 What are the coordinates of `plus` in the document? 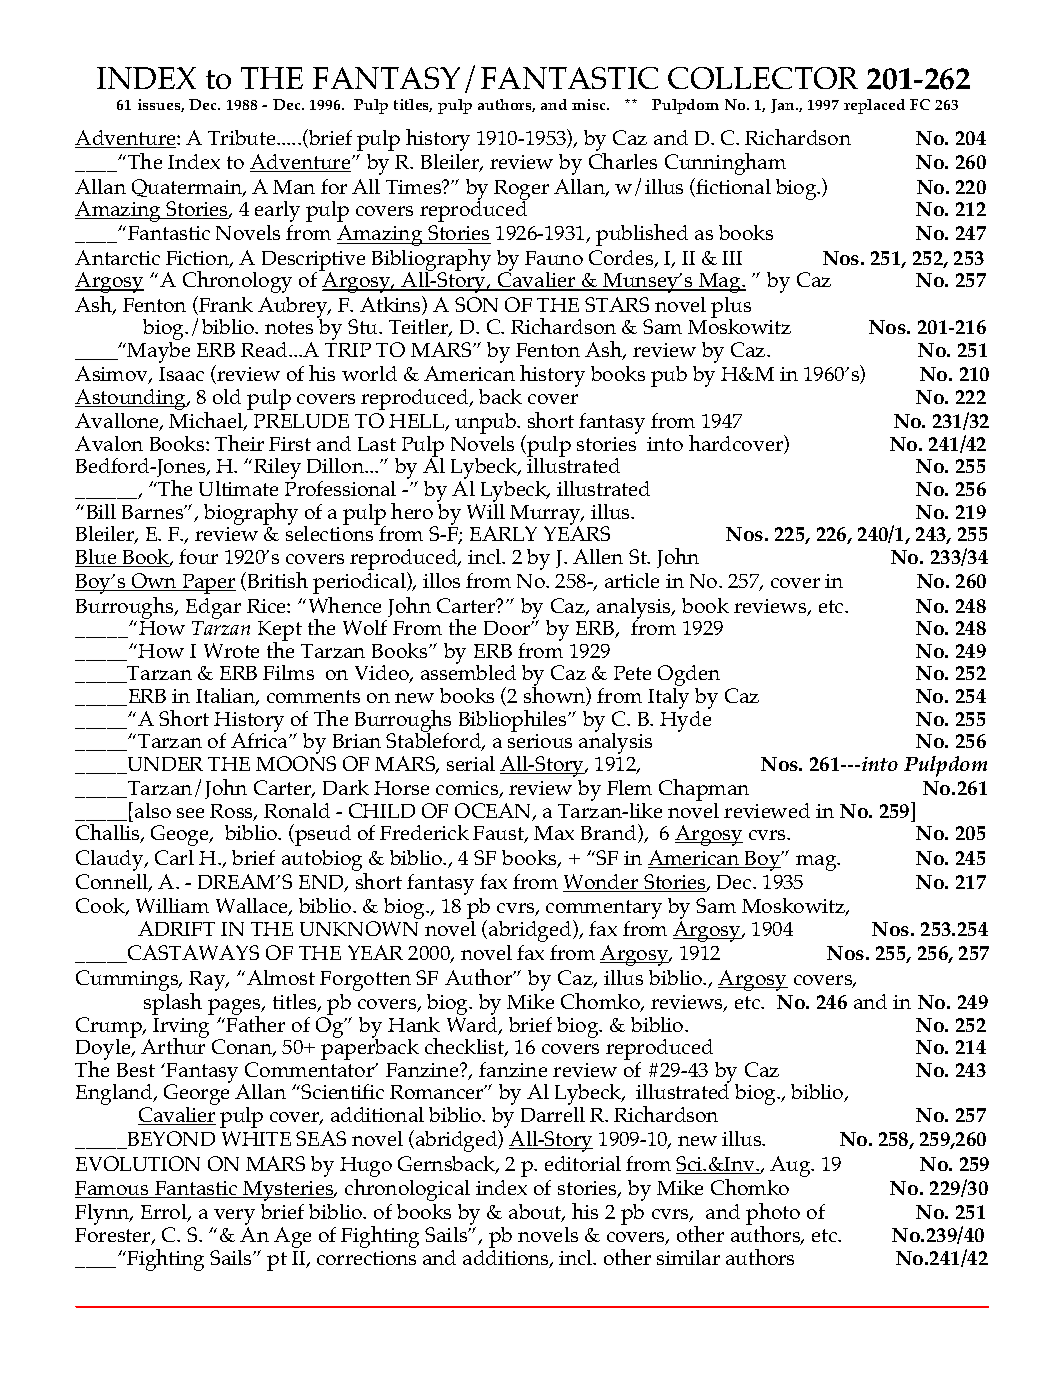 It's located at (731, 308).
